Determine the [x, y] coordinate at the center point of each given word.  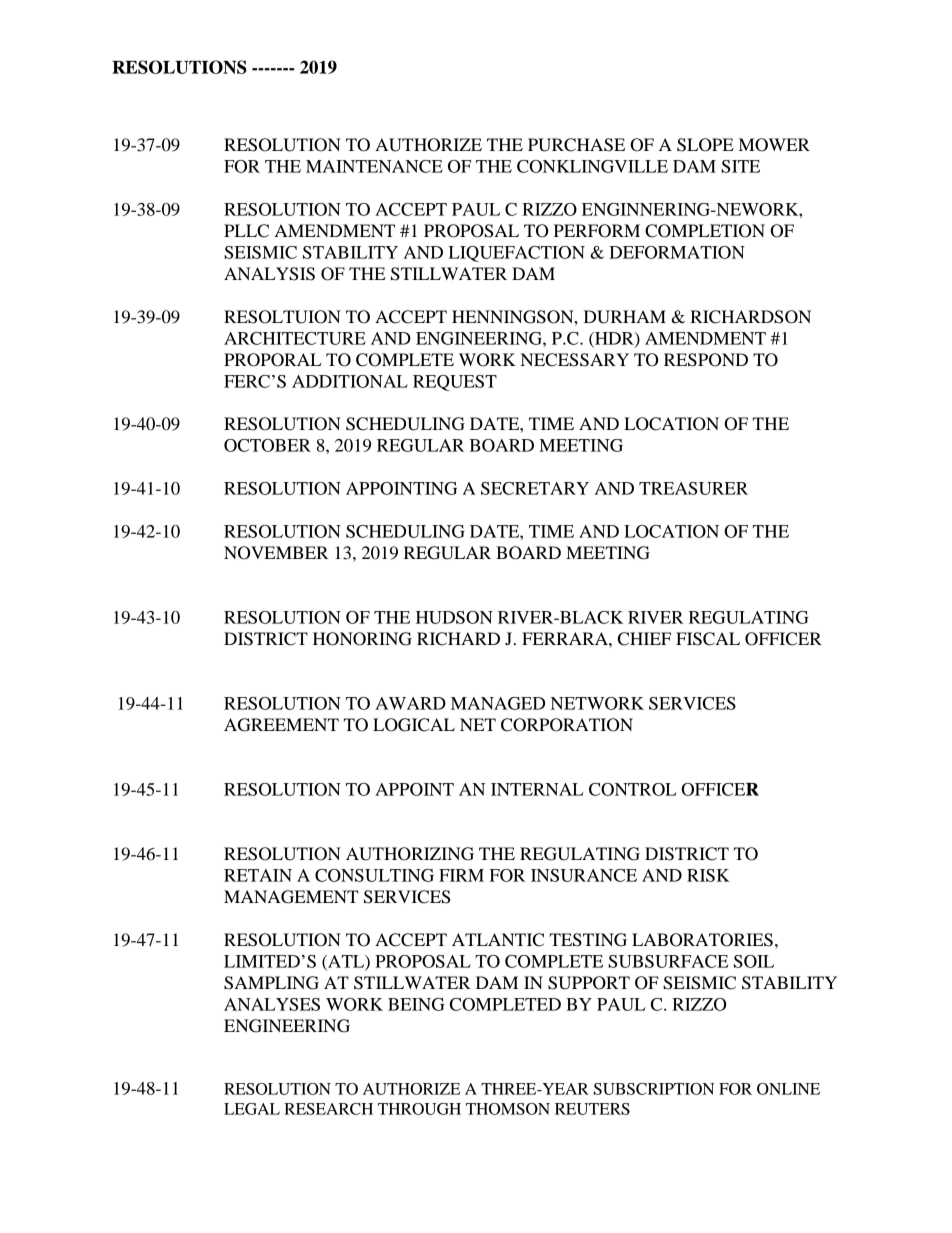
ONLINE [788, 1089]
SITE [740, 166]
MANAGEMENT [291, 897]
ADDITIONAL [350, 381]
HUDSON [454, 617]
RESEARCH [328, 1109]
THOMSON [508, 1109]
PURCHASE [576, 145]
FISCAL [708, 639]
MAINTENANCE [374, 166]
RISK [708, 875]
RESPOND [706, 360]
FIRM [461, 875]
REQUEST [455, 383]
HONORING [362, 639]
